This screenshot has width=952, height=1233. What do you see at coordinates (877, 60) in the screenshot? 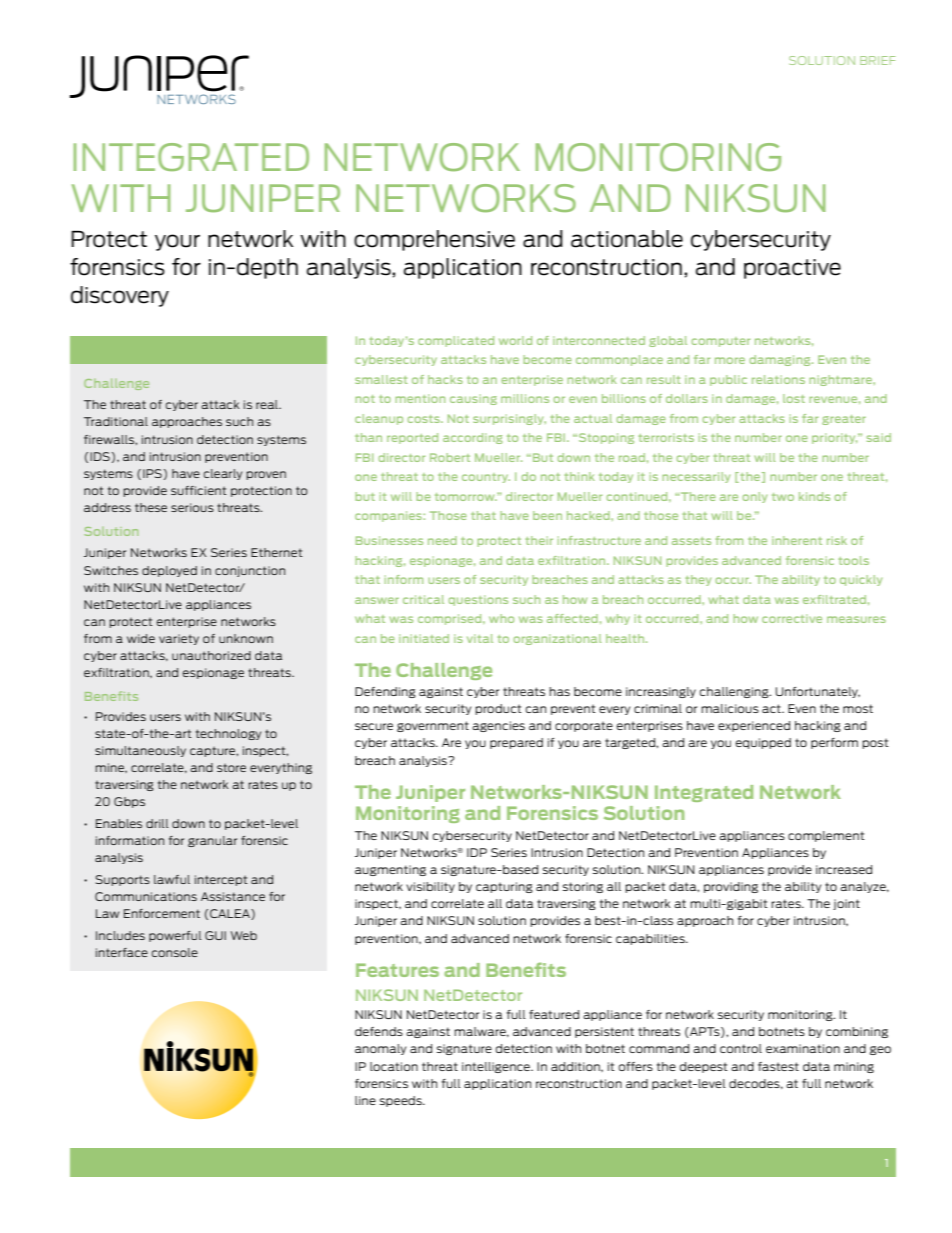
I see `BRIEF` at bounding box center [877, 60].
